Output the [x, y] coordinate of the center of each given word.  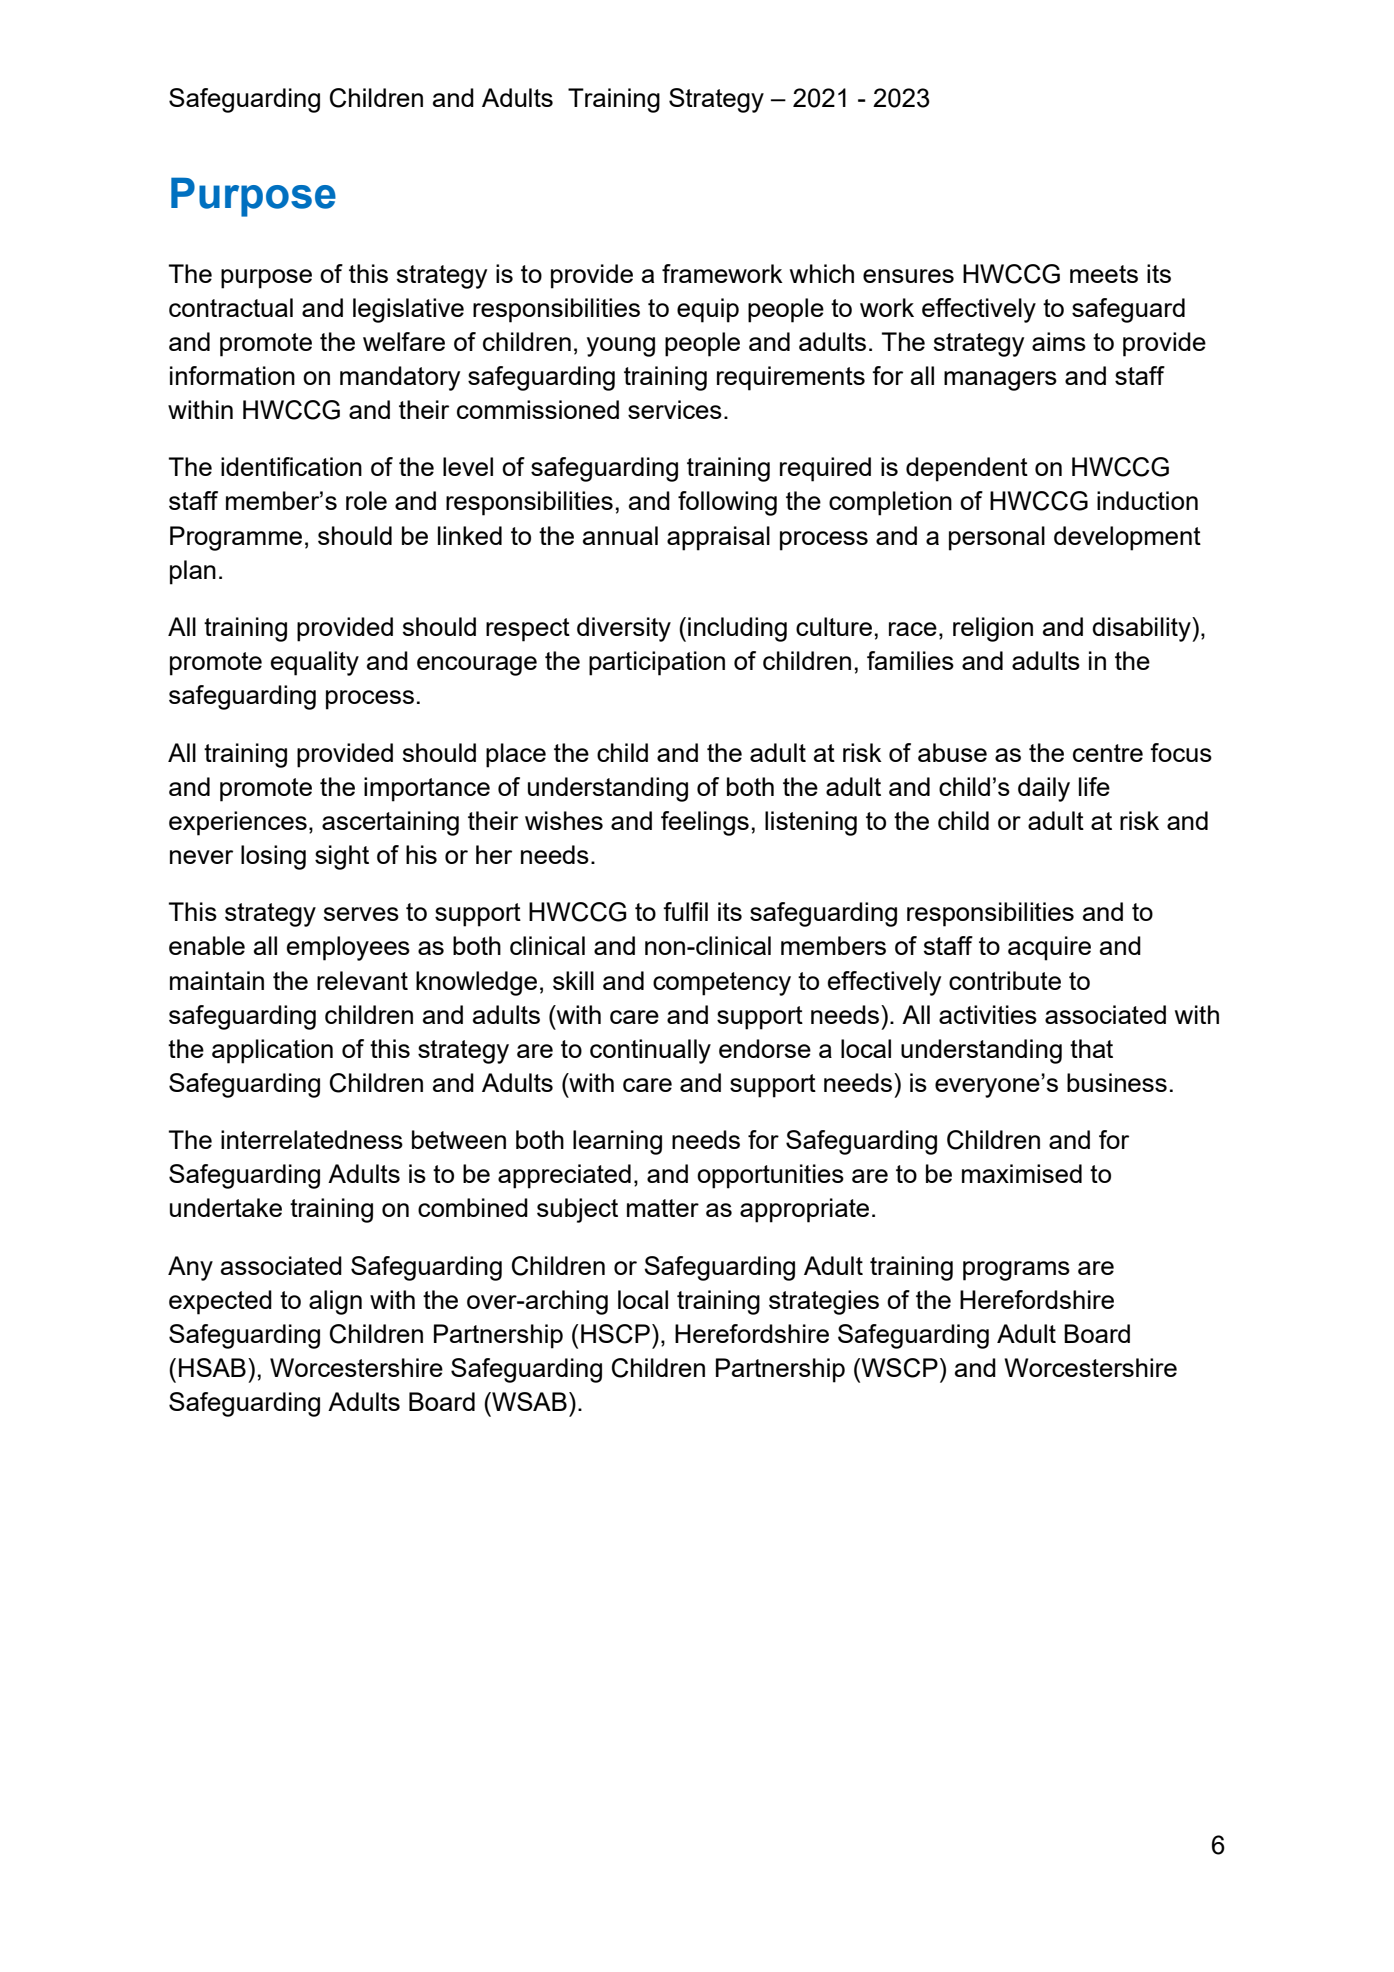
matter [663, 1208]
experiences [238, 823]
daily [1044, 789]
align [335, 1302]
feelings [705, 823]
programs [1016, 1271]
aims [1059, 341]
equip [708, 310]
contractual [231, 307]
